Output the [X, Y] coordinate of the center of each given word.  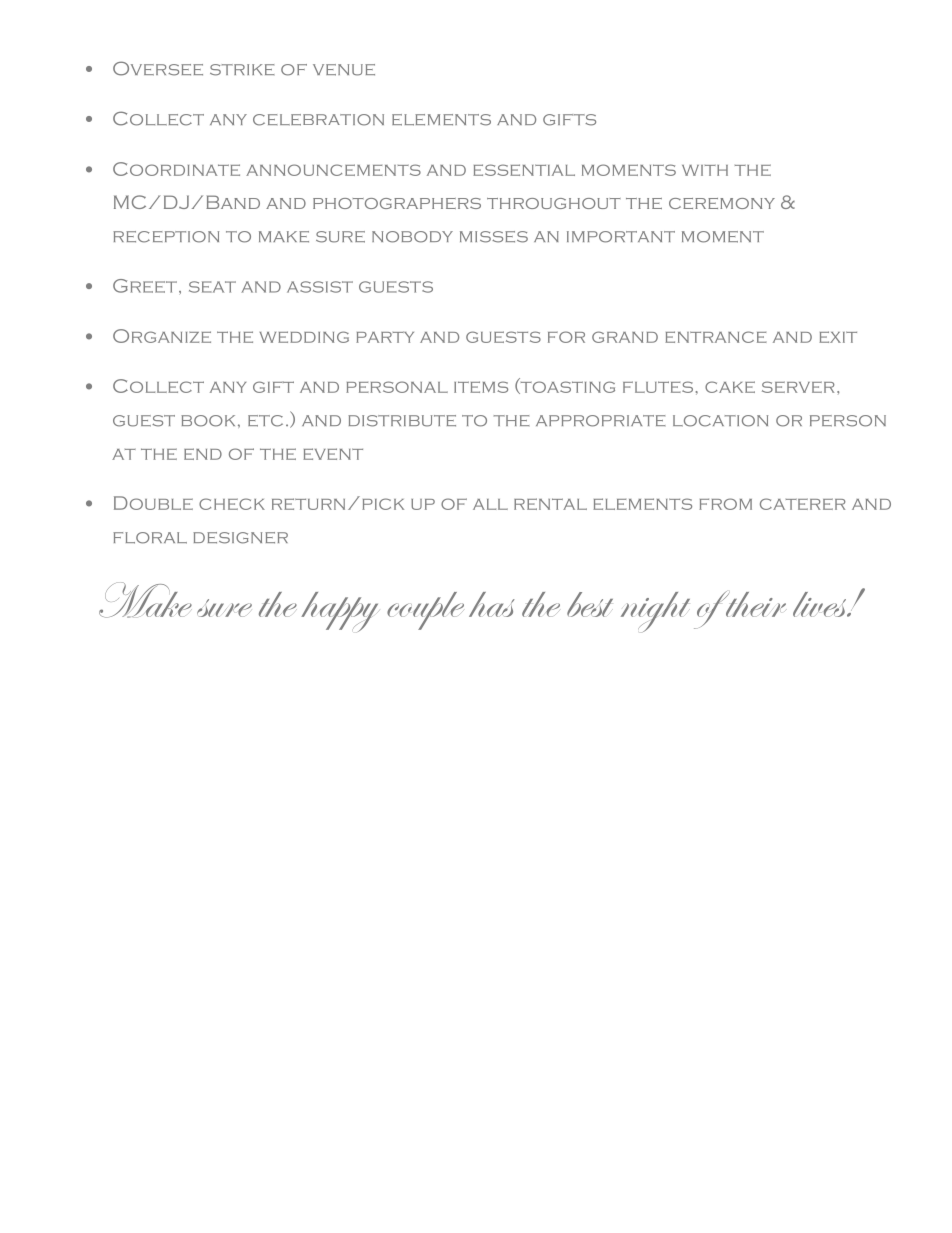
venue [344, 70]
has [492, 604]
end [203, 454]
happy [340, 612]
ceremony [722, 203]
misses [494, 237]
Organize [162, 336]
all [490, 504]
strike [242, 70]
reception [166, 237]
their [754, 604]
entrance [716, 337]
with [705, 170]
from [725, 504]
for [566, 337]
